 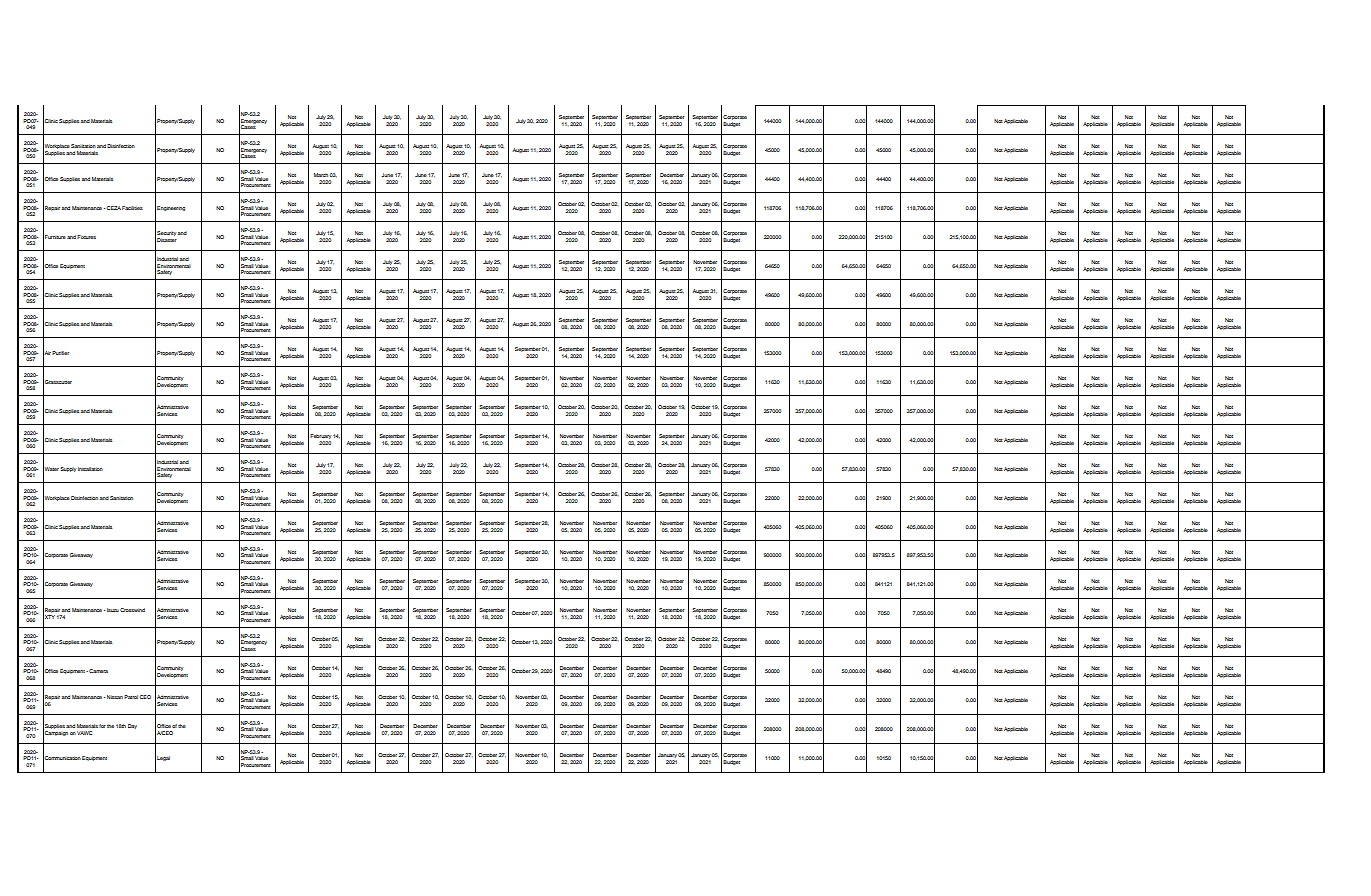 I want to click on Facilities, so click(x=132, y=208).
